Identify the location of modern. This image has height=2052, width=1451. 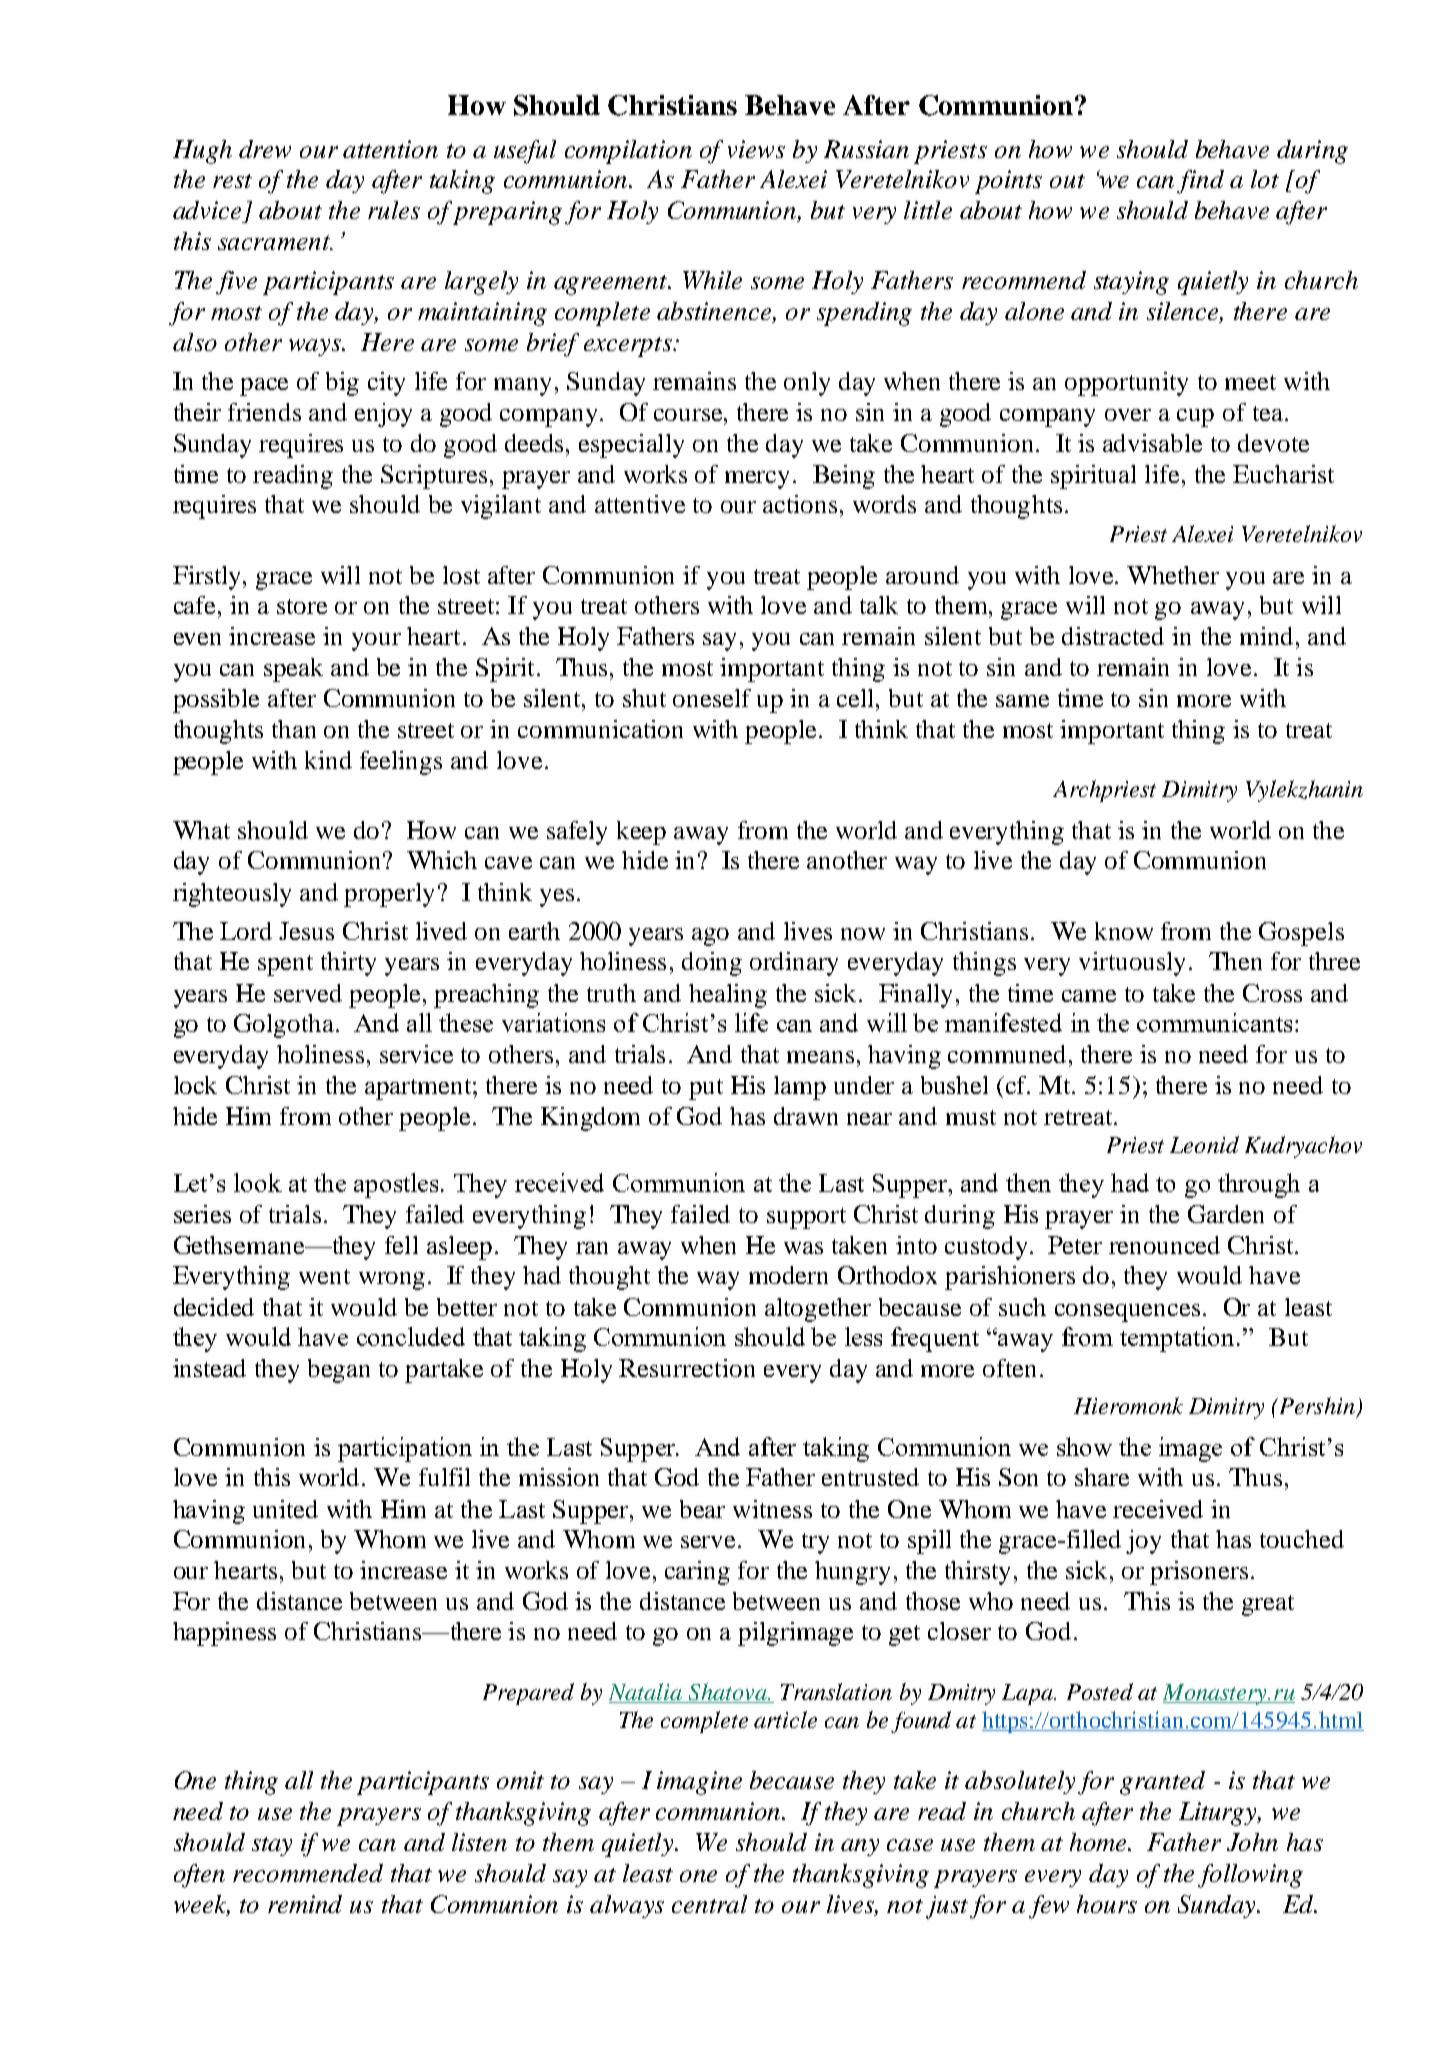
(788, 1275).
